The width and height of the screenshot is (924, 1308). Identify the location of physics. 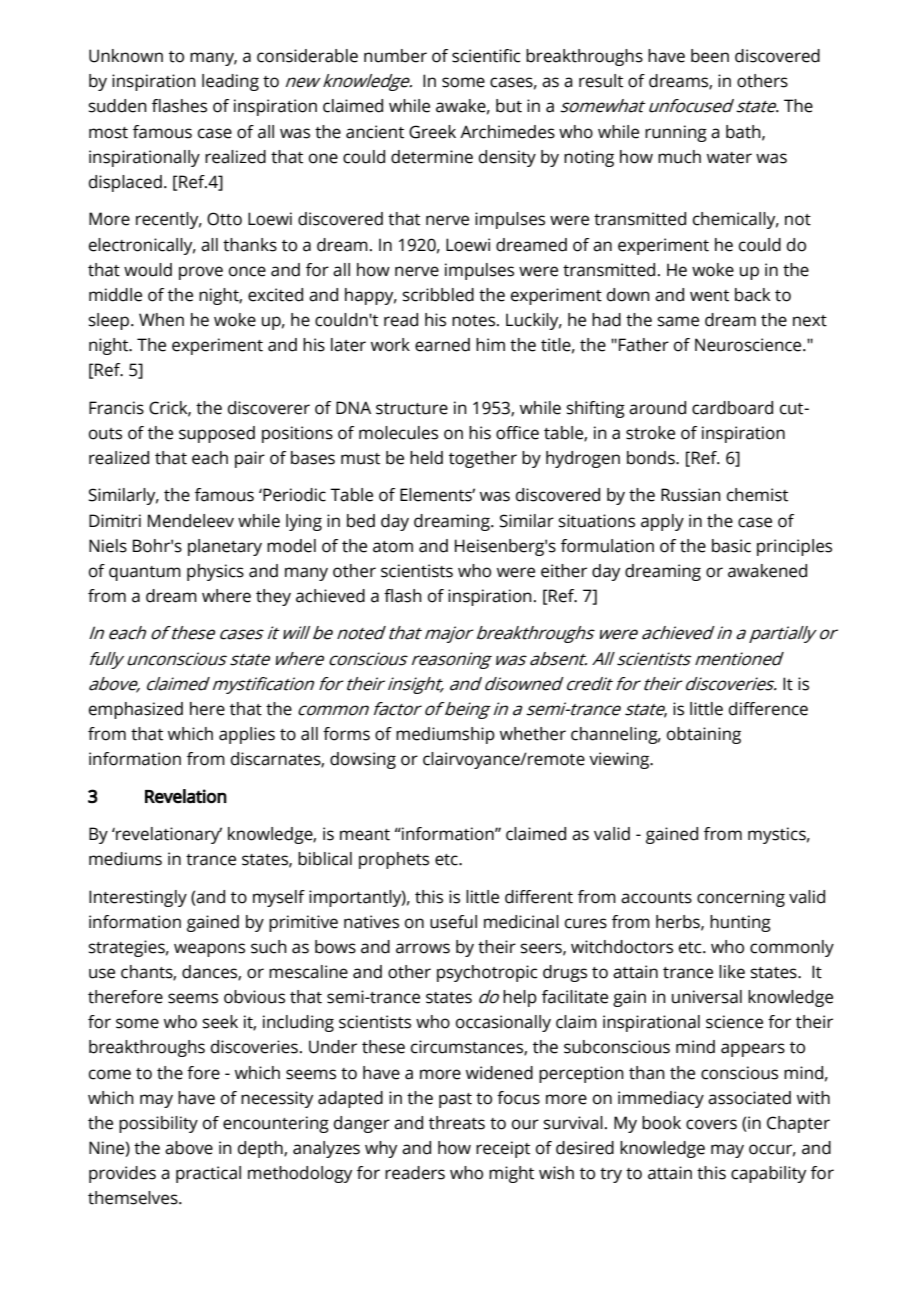
(215, 572).
